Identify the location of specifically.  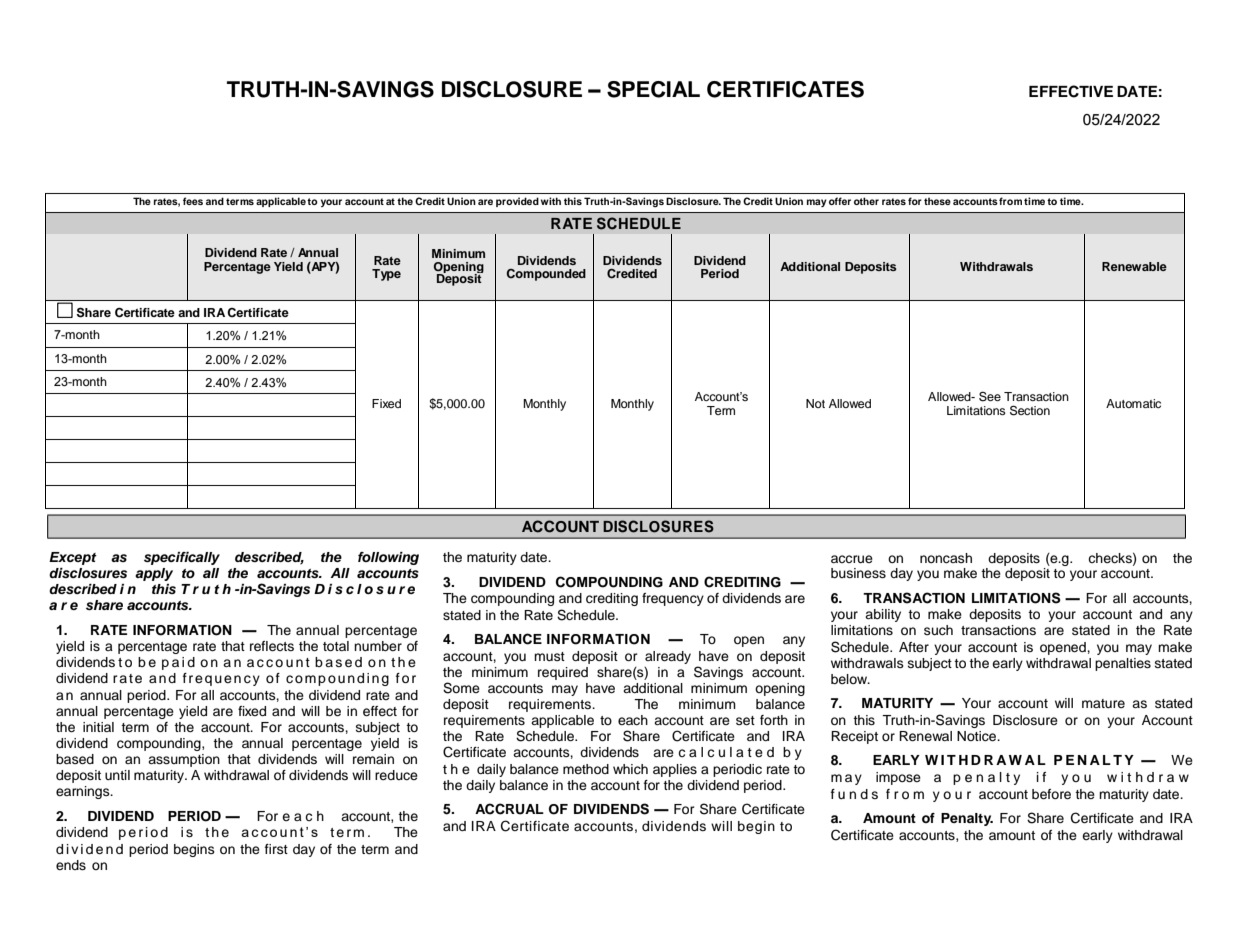
(182, 558).
